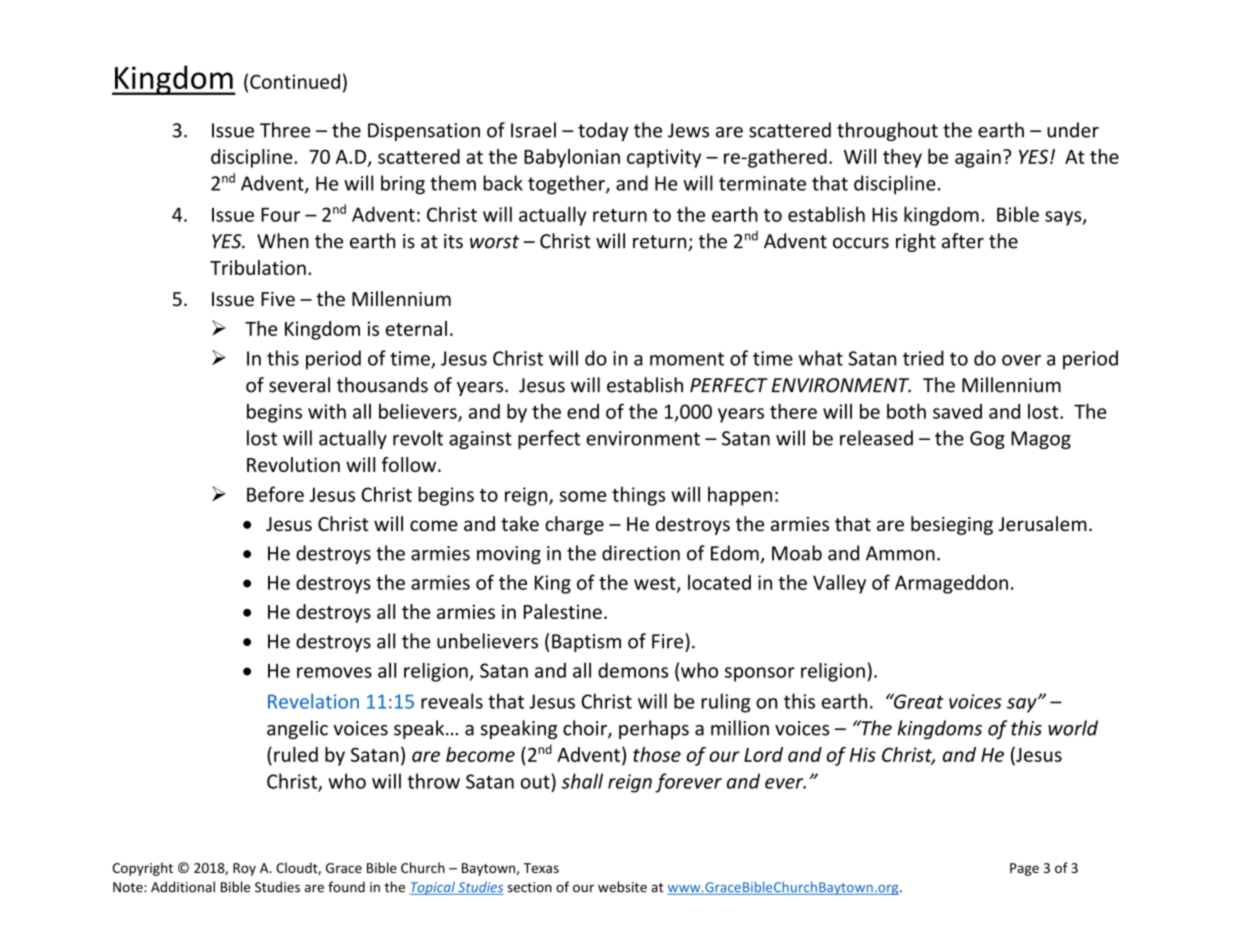 This image has width=1233, height=952. I want to click on Palestine, so click(563, 611).
